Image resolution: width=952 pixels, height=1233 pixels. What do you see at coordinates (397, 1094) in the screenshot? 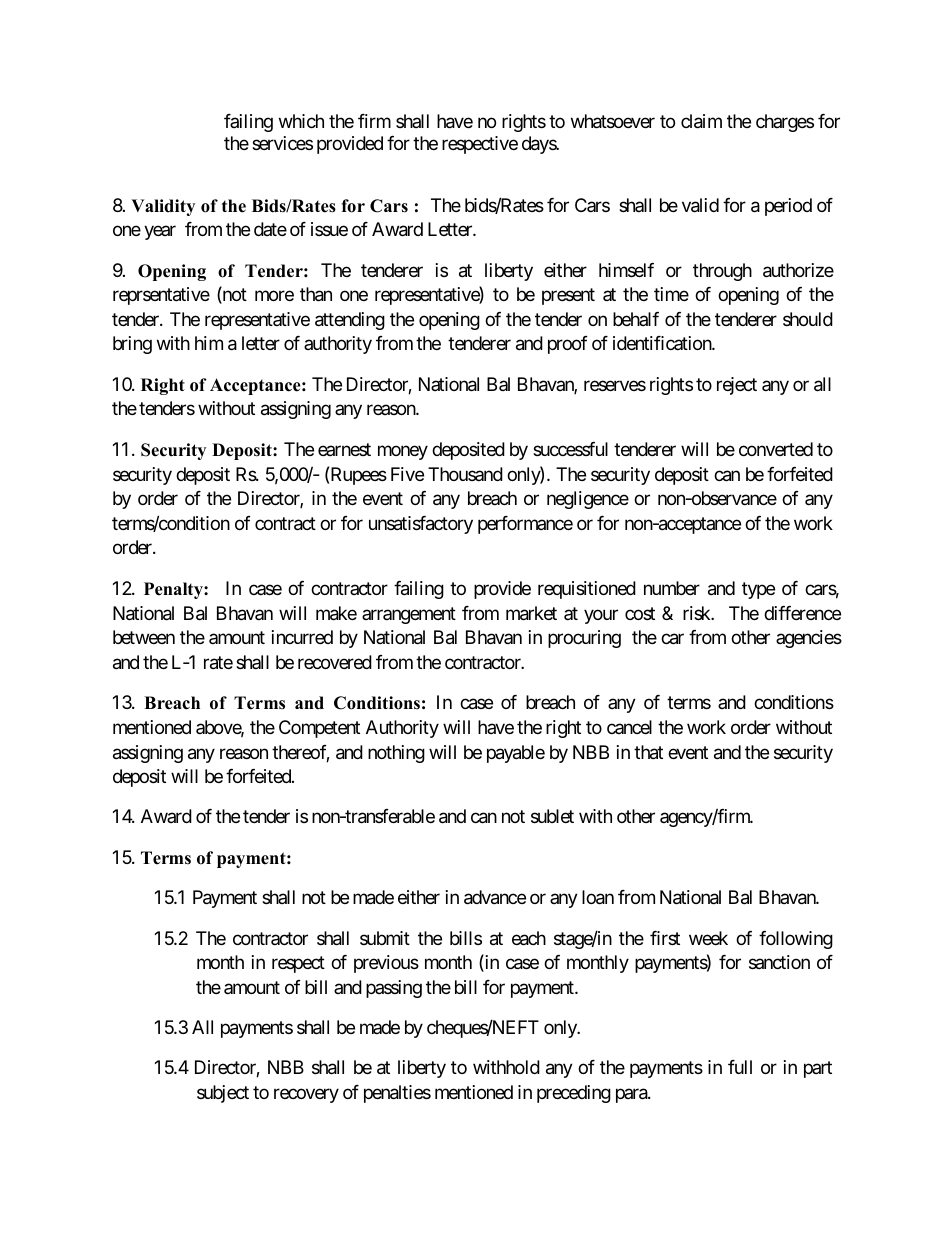
I see `penalties` at bounding box center [397, 1094].
